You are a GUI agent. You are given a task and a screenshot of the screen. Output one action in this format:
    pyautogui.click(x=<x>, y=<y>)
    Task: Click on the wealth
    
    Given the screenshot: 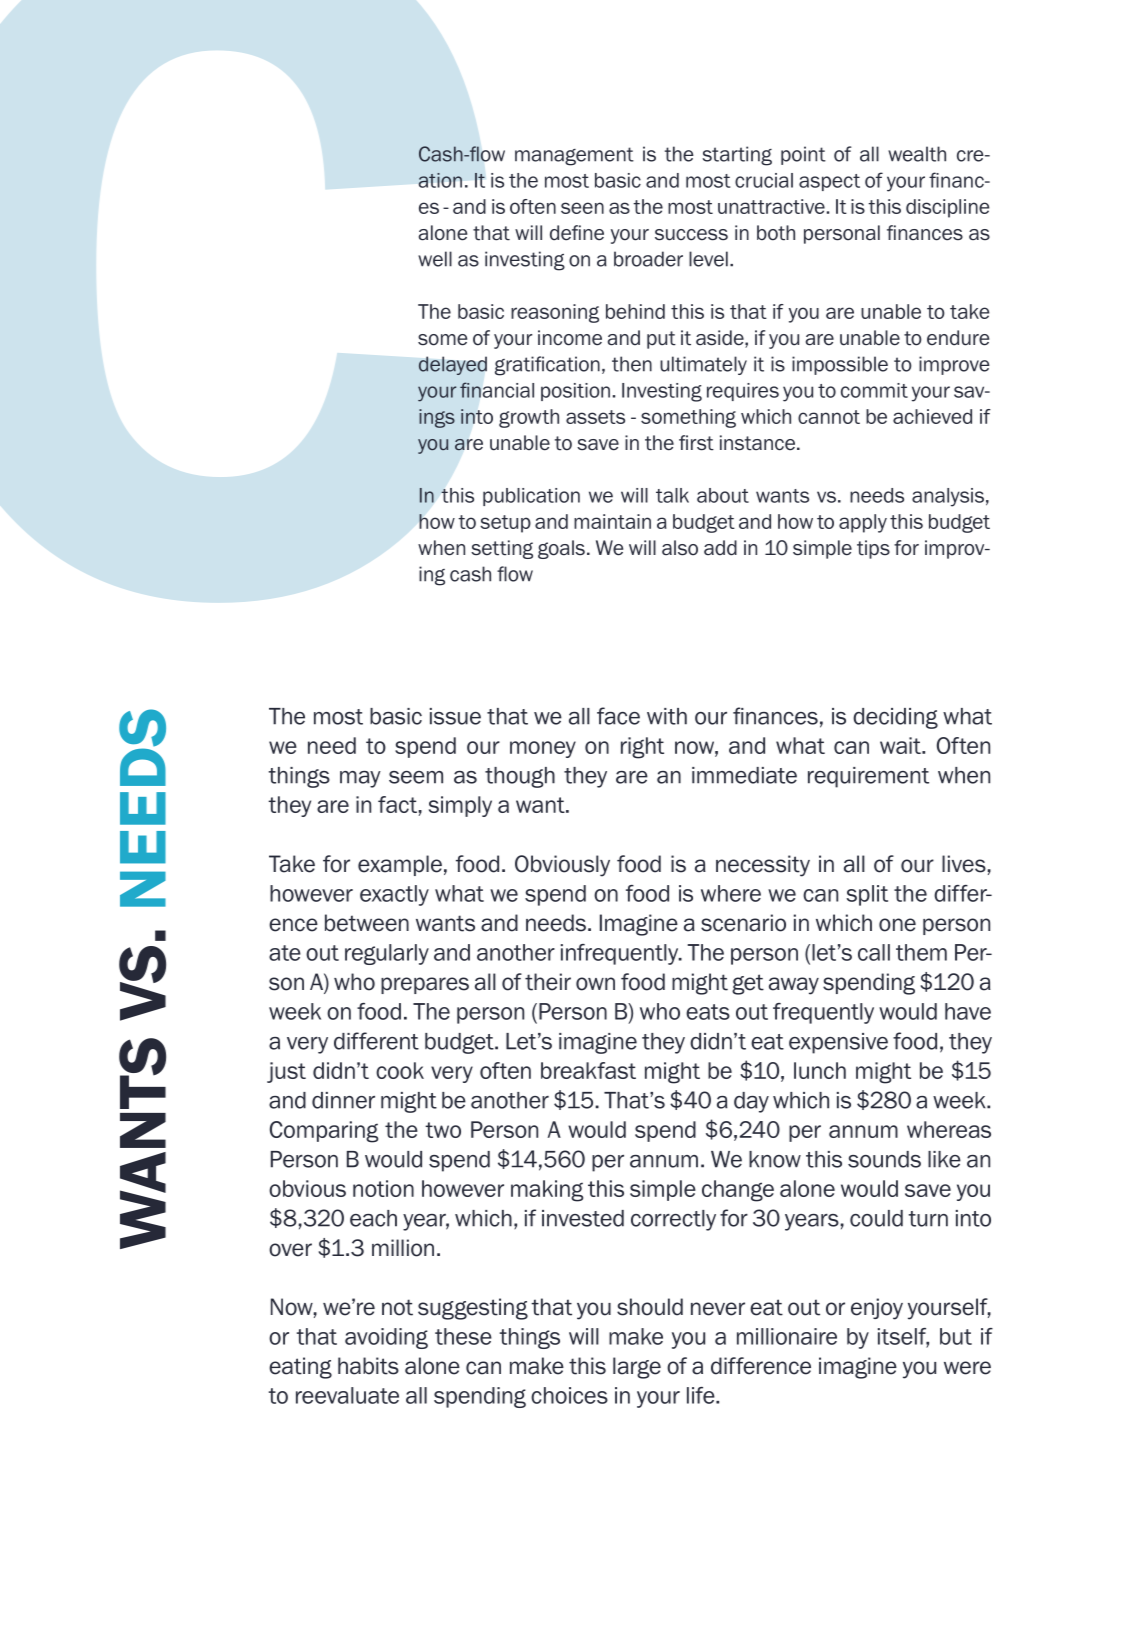 What is the action you would take?
    pyautogui.click(x=917, y=154)
